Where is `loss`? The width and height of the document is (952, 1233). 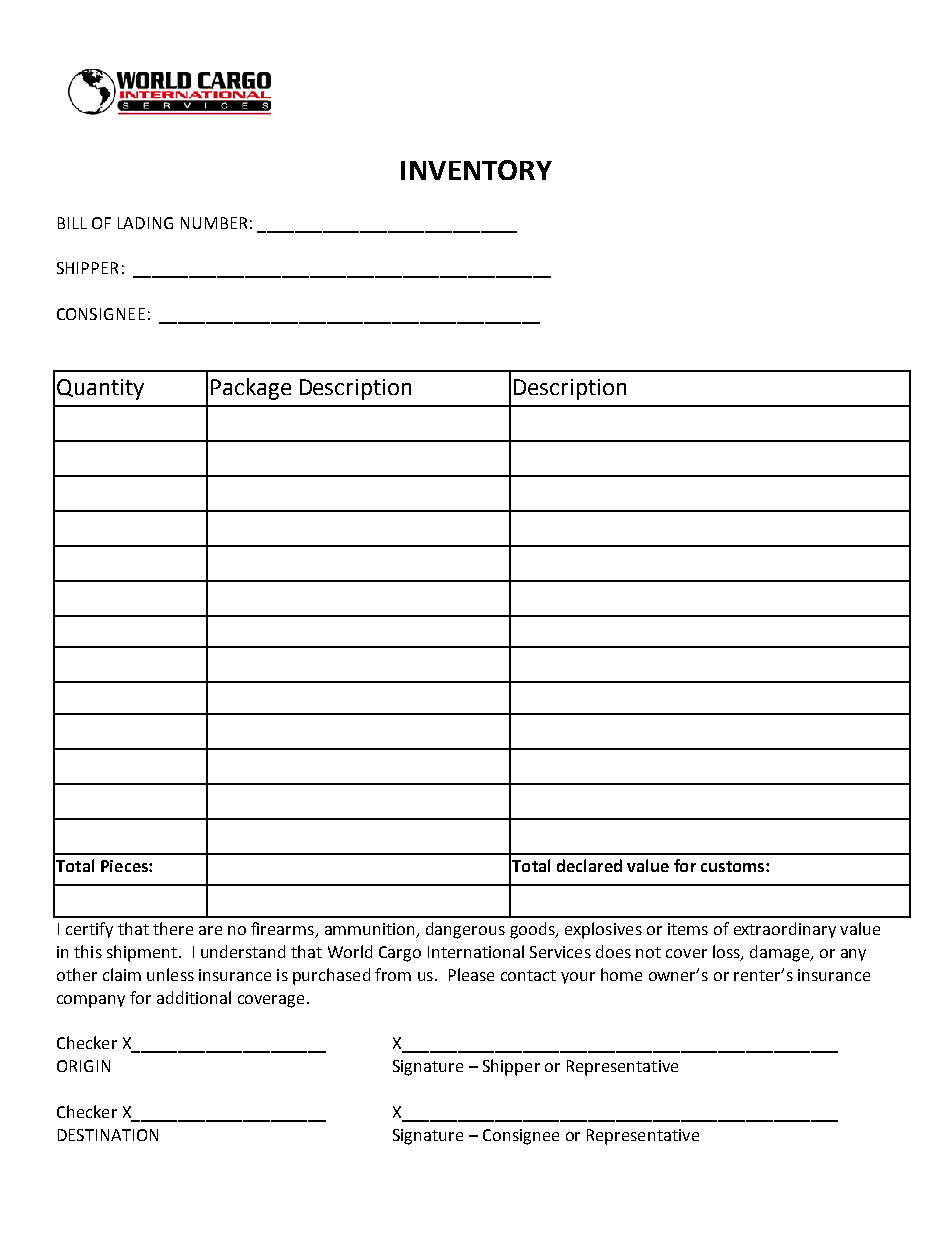
loss is located at coordinates (727, 953).
